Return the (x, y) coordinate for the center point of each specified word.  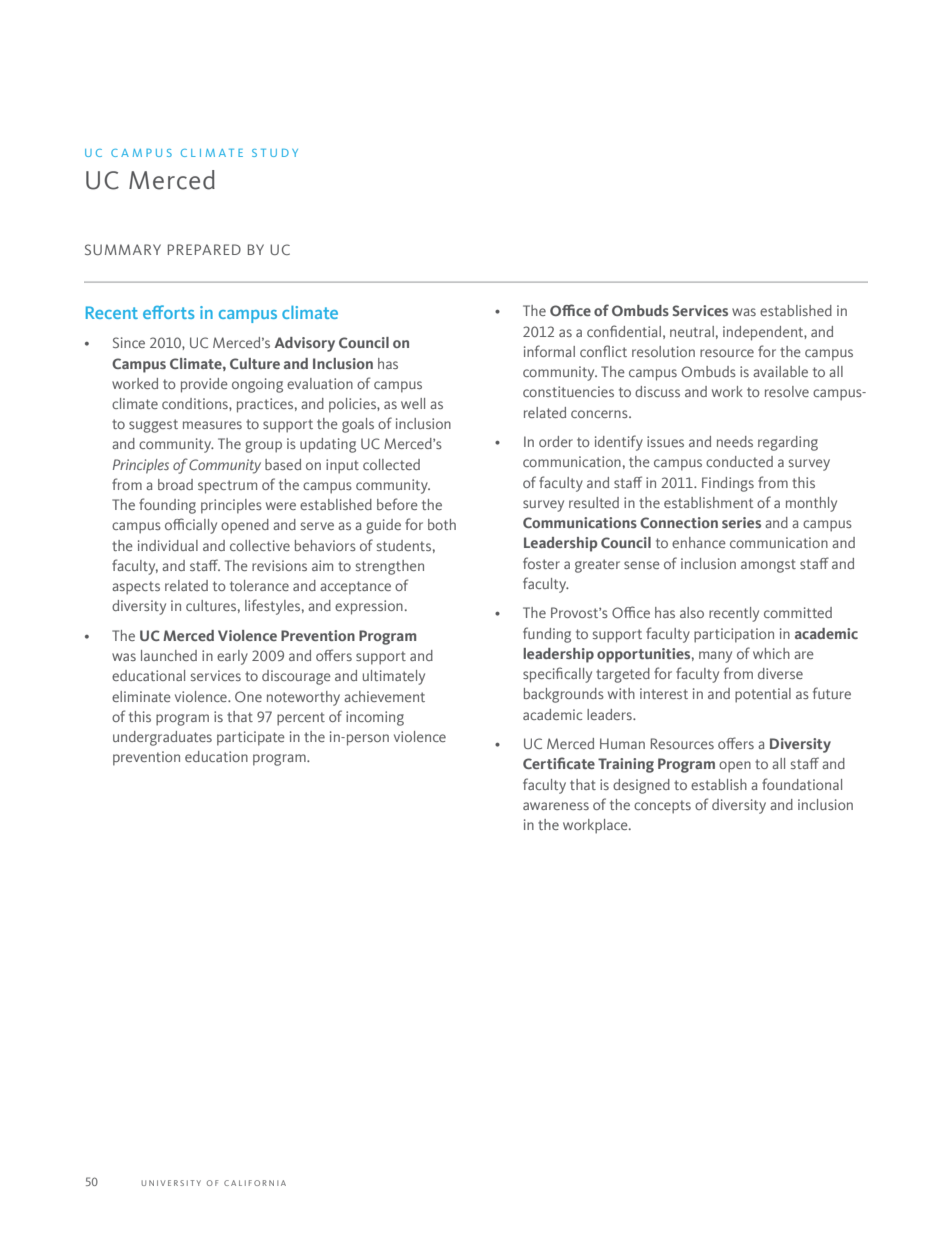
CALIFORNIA (255, 1183)
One (248, 696)
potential (763, 695)
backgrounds (564, 695)
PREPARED (204, 249)
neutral (692, 331)
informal (549, 351)
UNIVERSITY (171, 1183)
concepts (662, 807)
